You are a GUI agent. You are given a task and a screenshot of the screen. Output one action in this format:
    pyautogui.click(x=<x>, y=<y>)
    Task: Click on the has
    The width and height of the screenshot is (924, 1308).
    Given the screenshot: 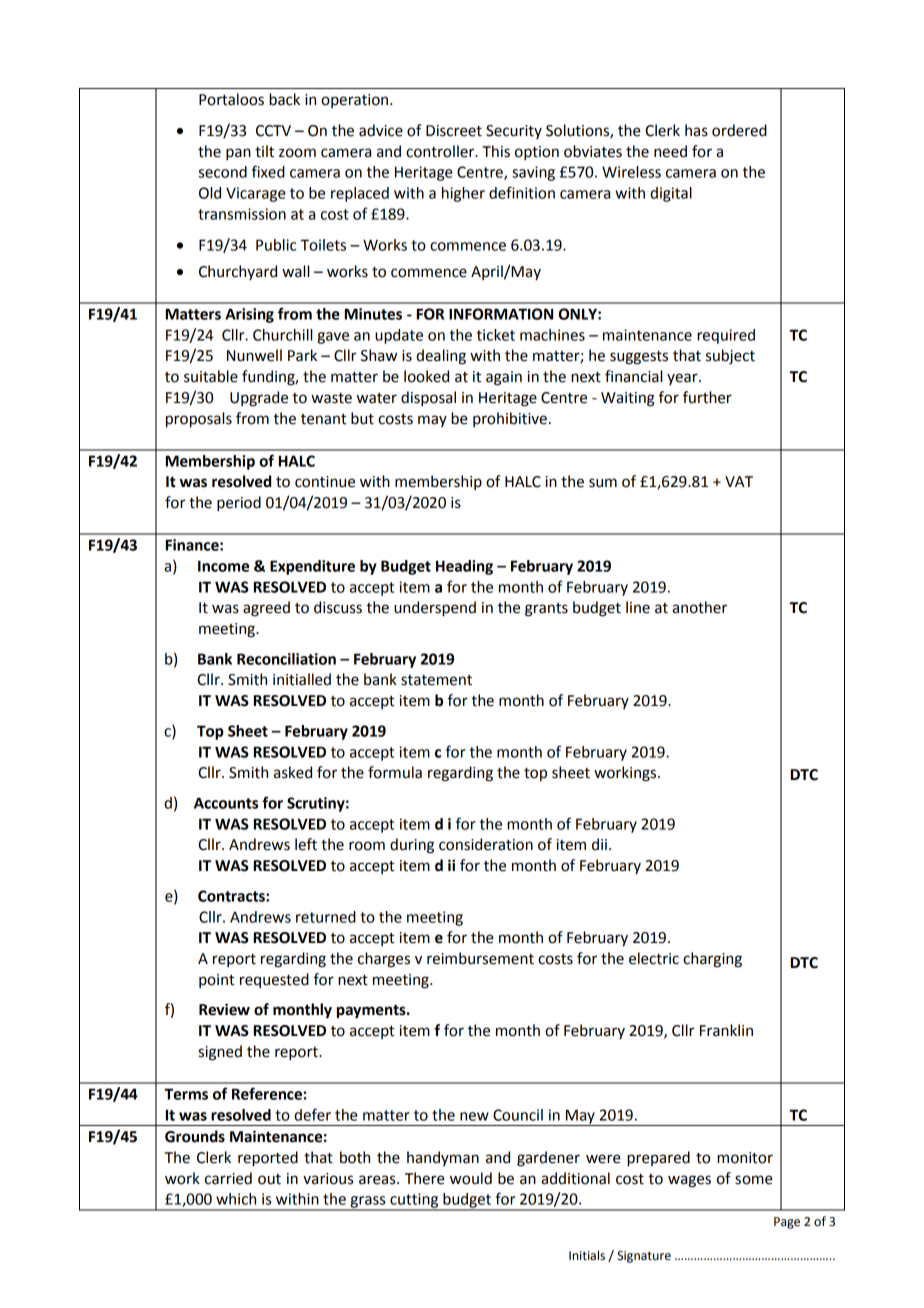 What is the action you would take?
    pyautogui.click(x=696, y=130)
